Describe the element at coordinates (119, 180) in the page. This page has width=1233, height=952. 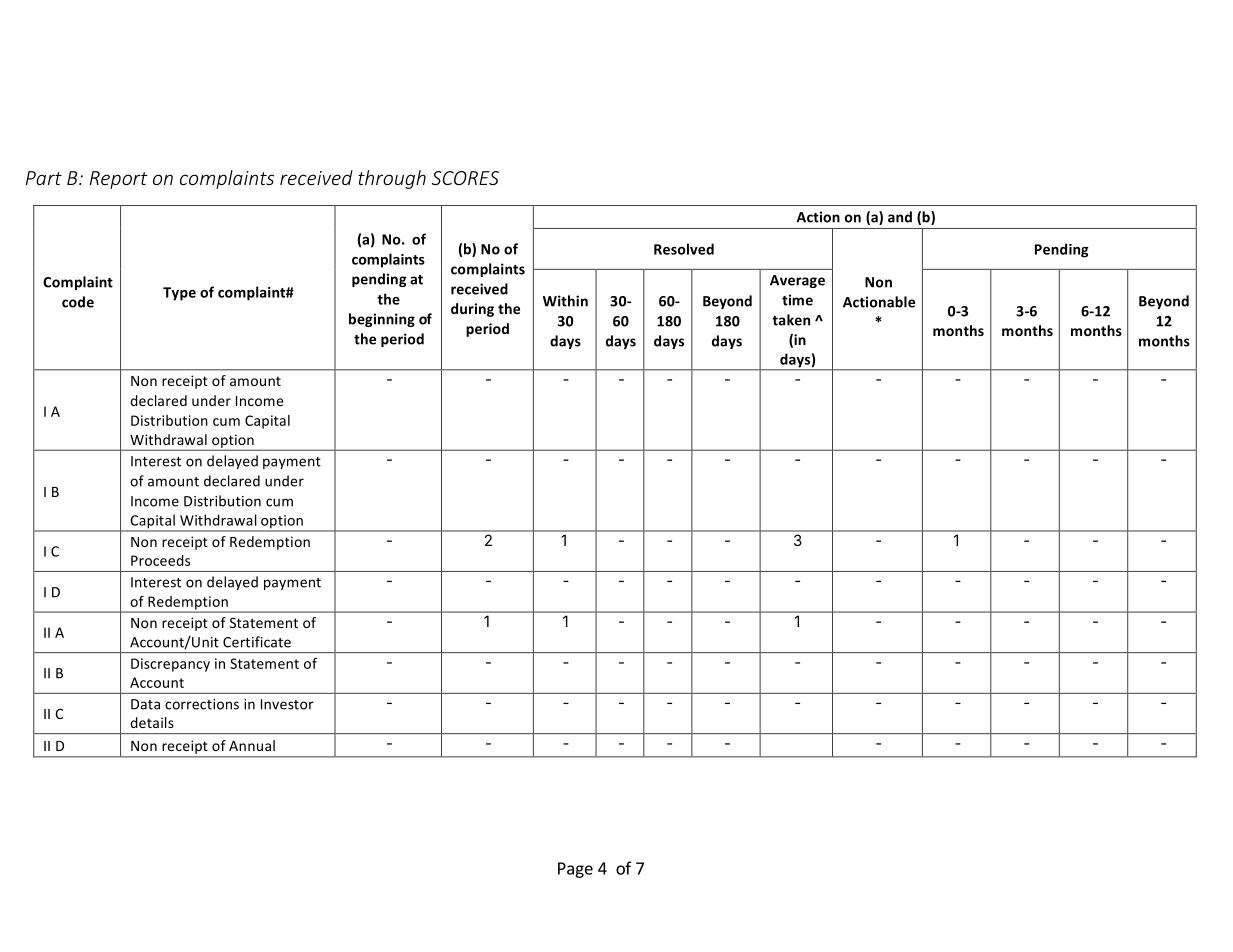
I see `Report` at that location.
